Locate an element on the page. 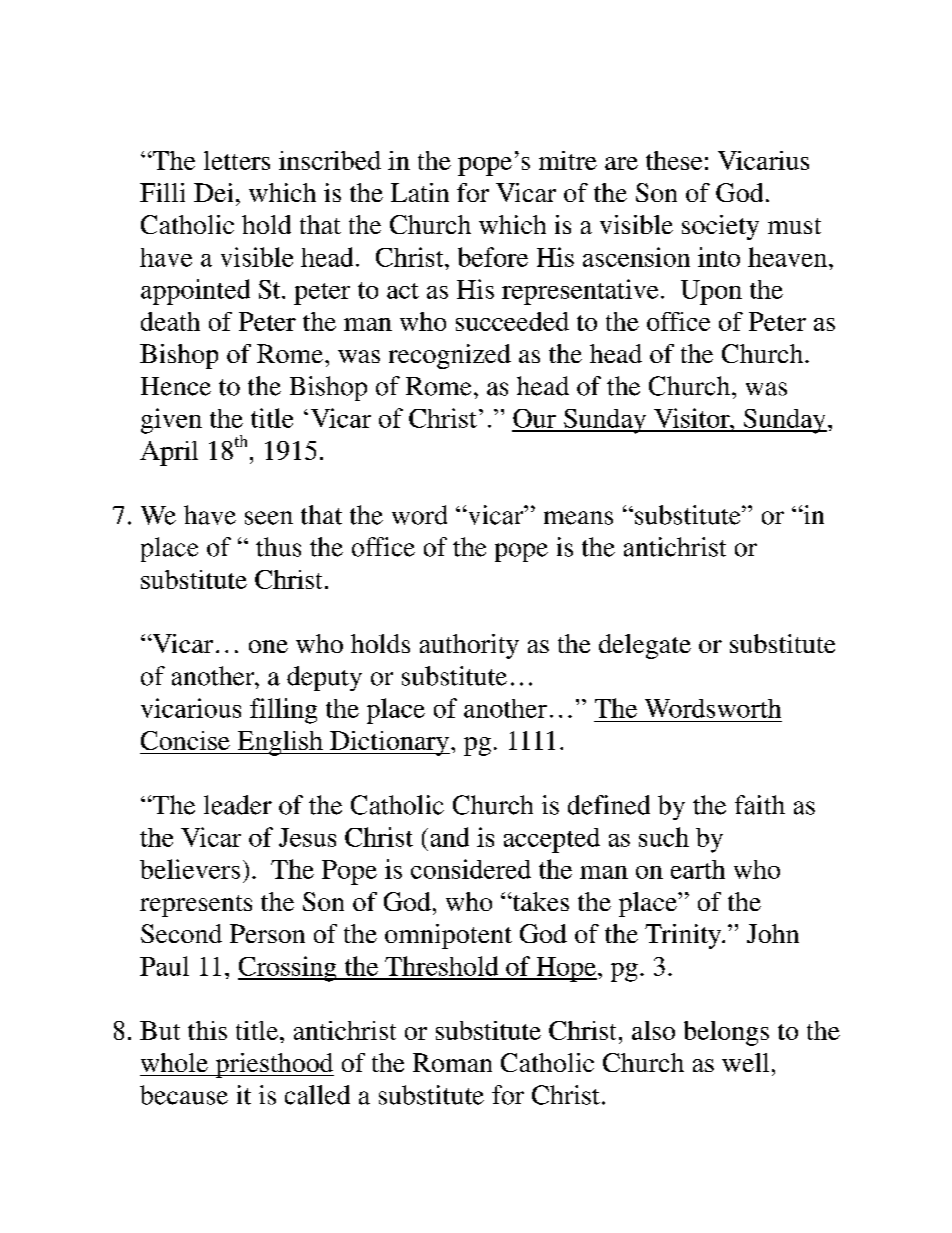 The image size is (952, 1233). Latin is located at coordinates (420, 192).
